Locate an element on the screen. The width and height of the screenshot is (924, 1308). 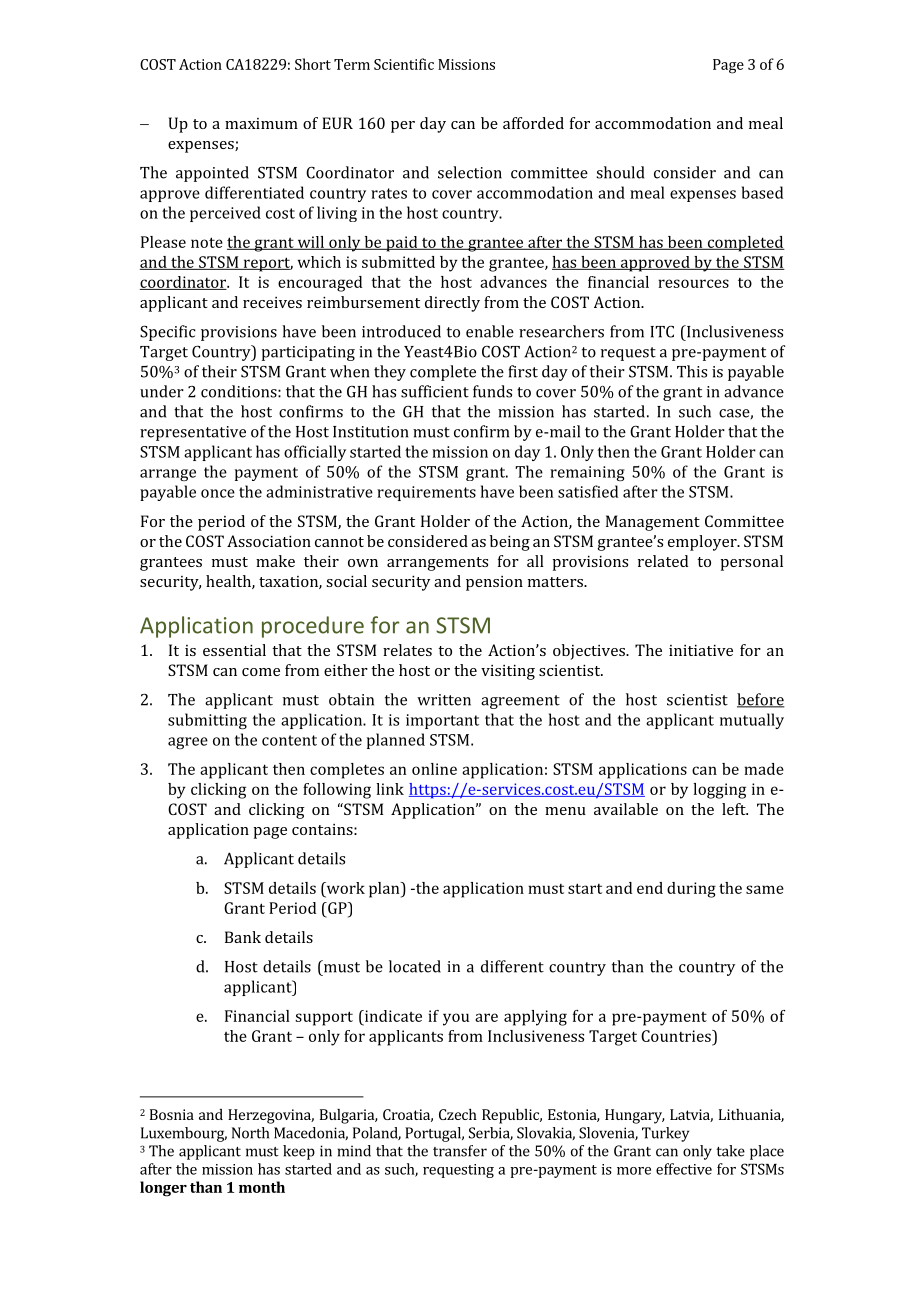
essential is located at coordinates (234, 650).
